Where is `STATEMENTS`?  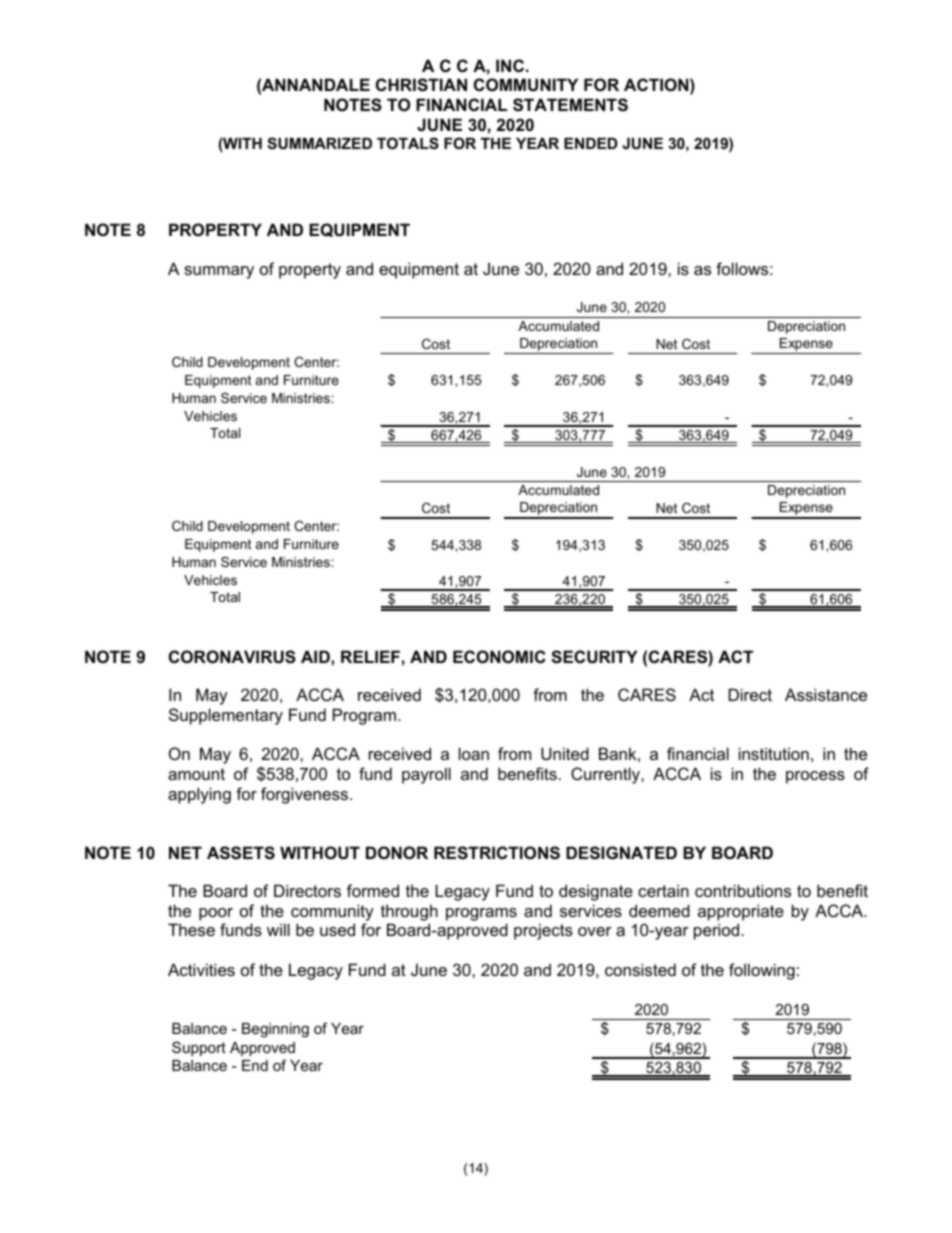 STATEMENTS is located at coordinates (570, 105).
